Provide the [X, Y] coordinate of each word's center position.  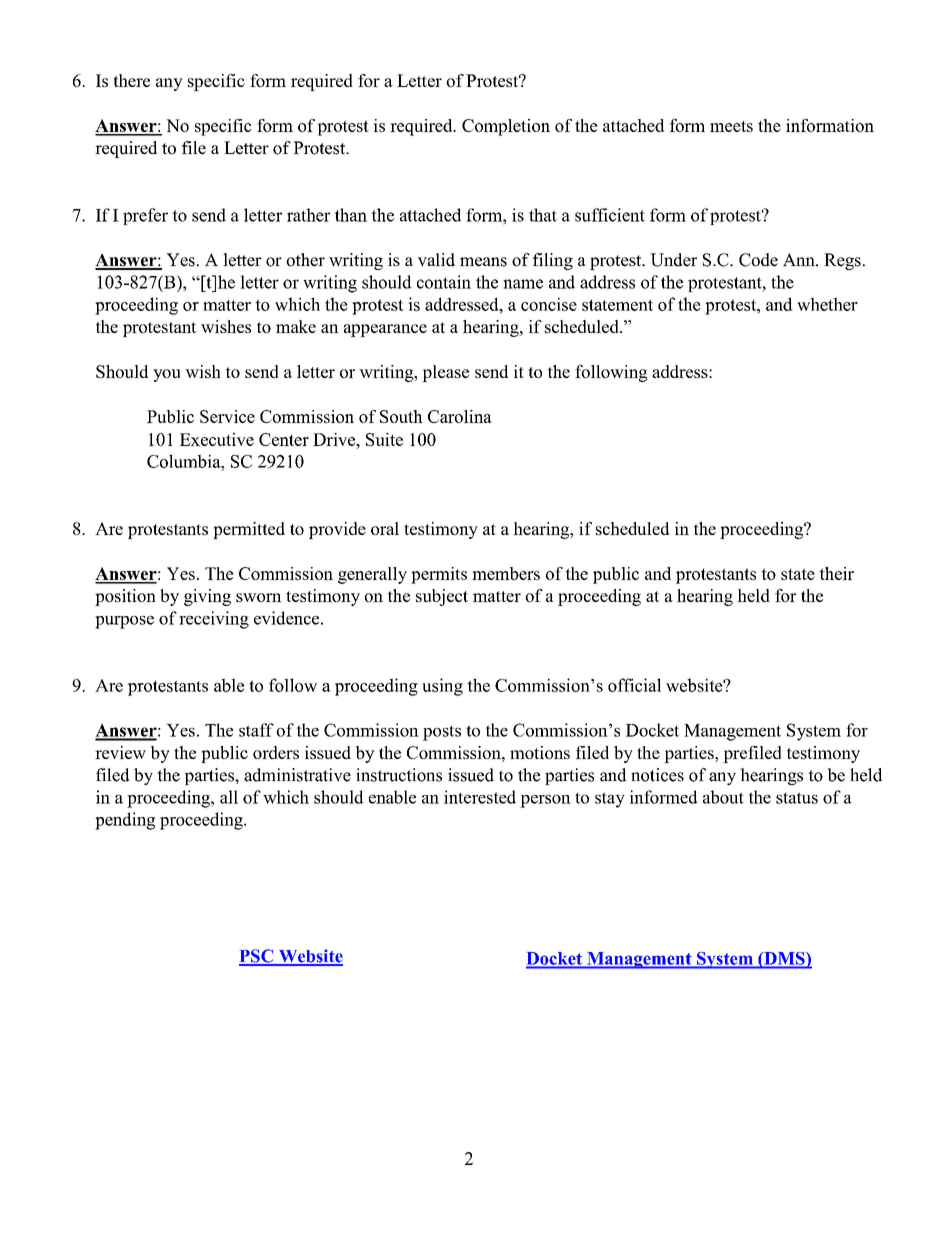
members [506, 573]
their [836, 573]
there [131, 80]
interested [480, 797]
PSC [257, 957]
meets [731, 126]
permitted [249, 530]
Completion [506, 127]
